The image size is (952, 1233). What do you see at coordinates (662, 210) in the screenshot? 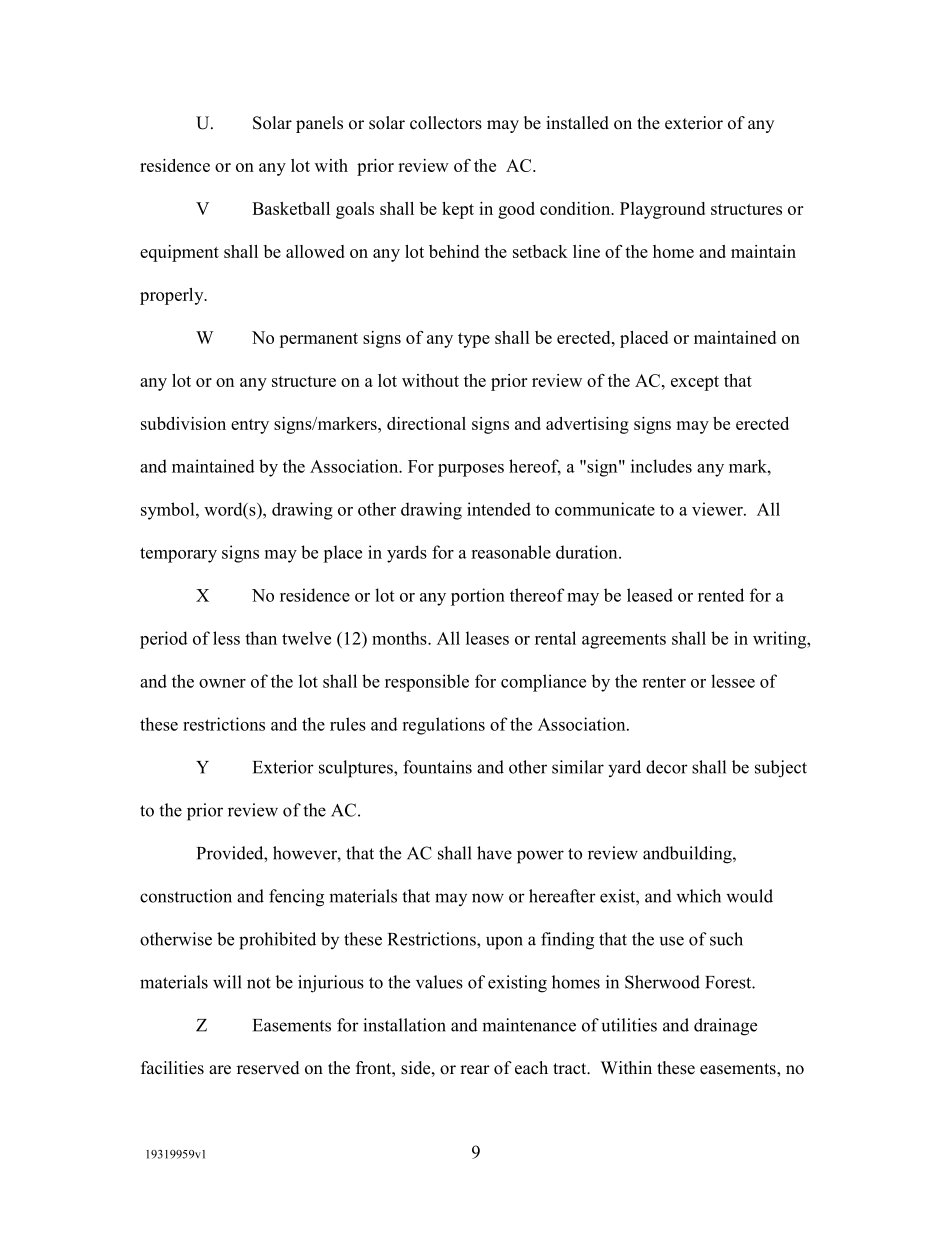
I see `Playground` at bounding box center [662, 210].
